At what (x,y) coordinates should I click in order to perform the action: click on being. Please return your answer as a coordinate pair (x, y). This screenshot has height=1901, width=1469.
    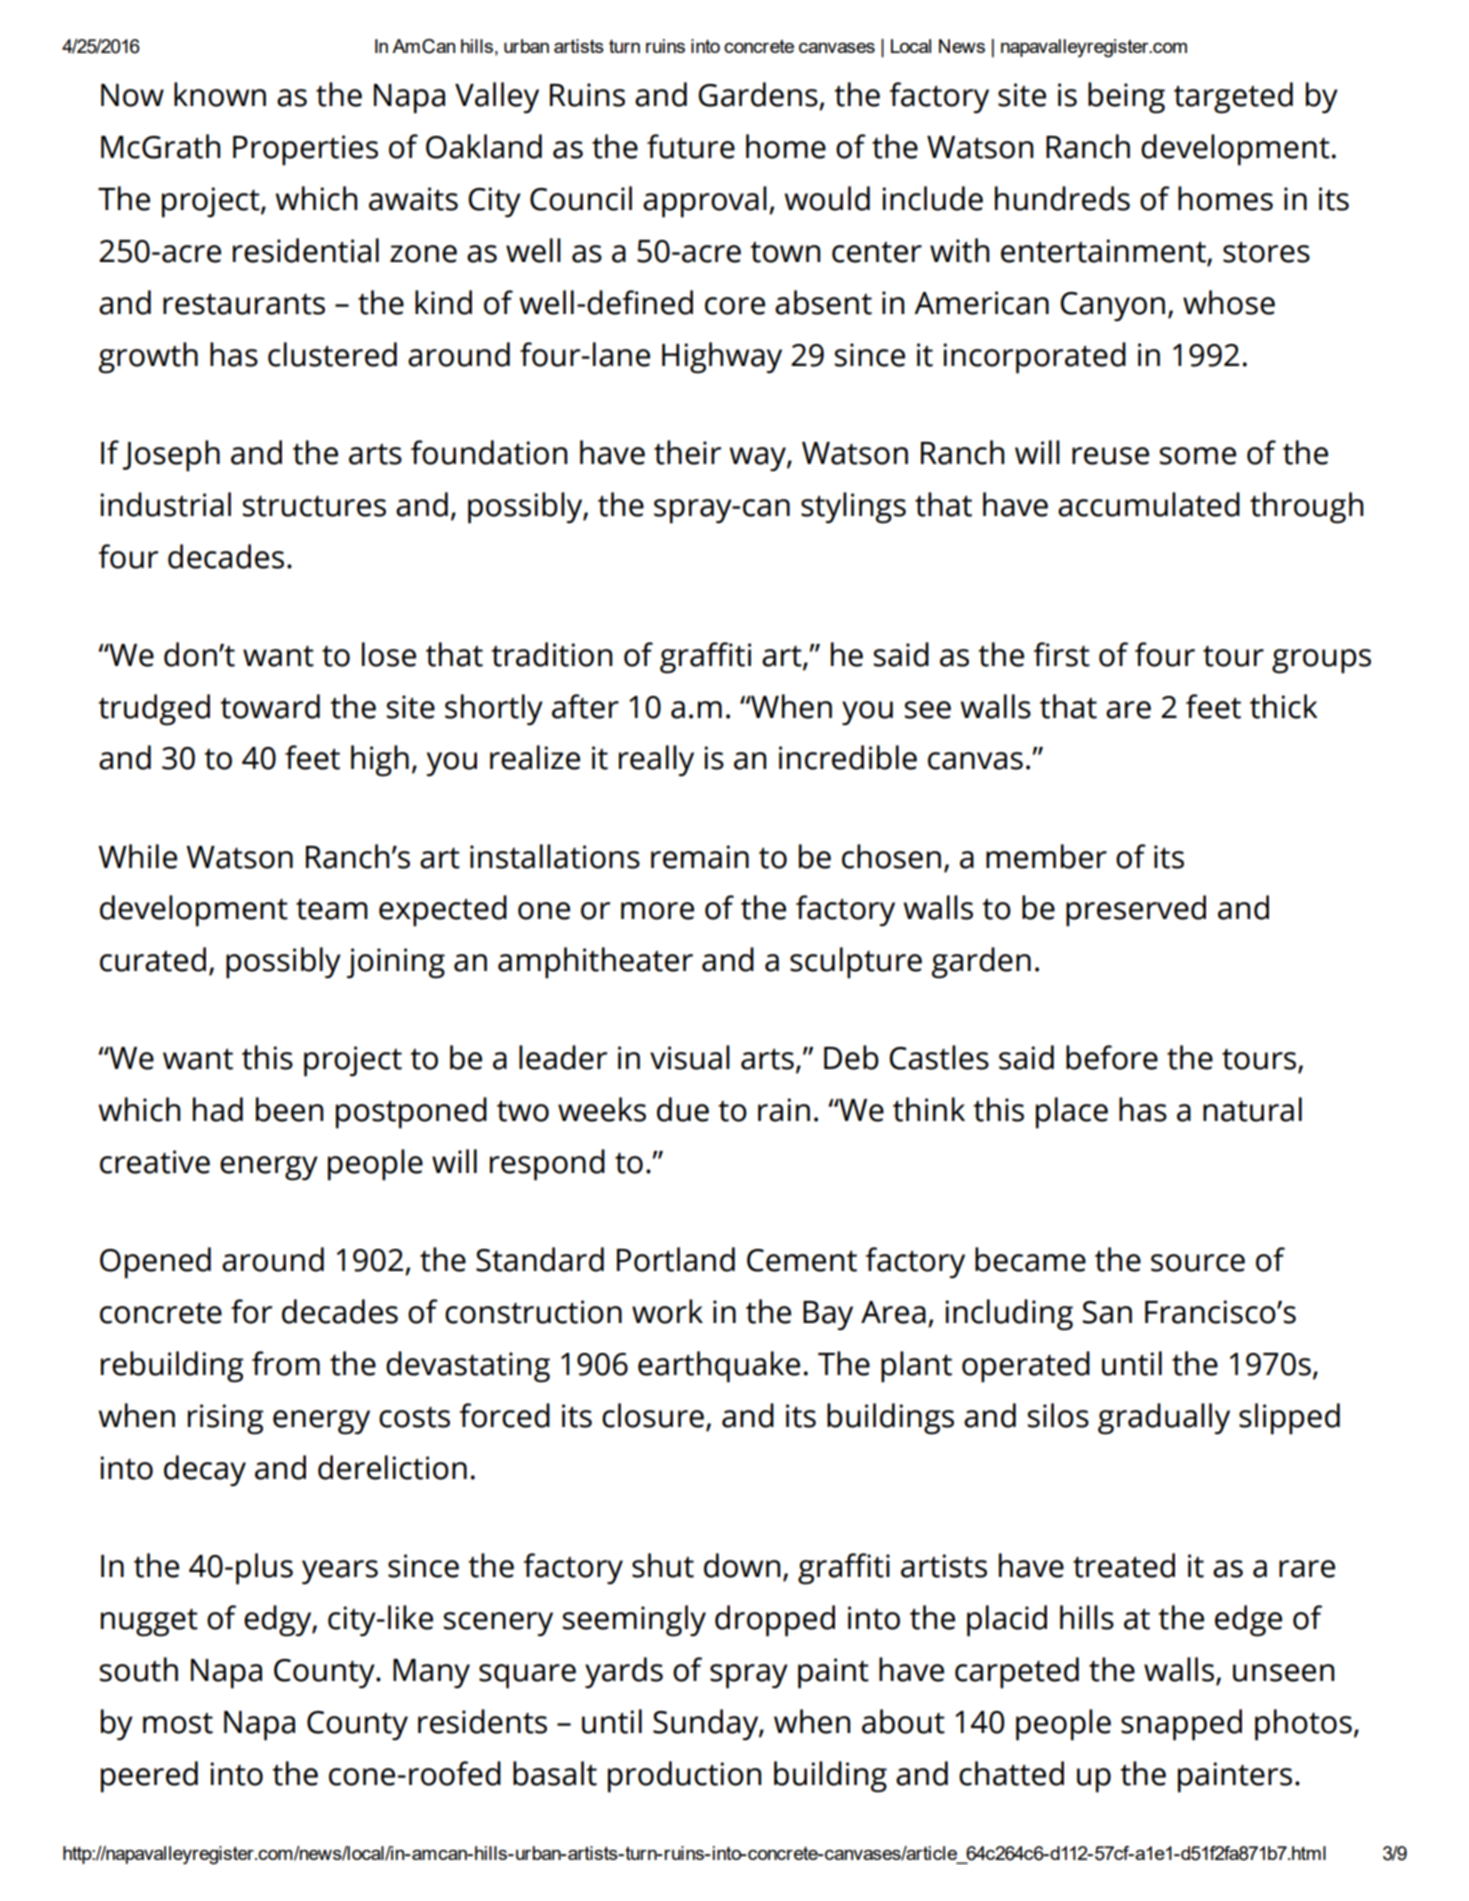
    Looking at the image, I should click on (1126, 98).
